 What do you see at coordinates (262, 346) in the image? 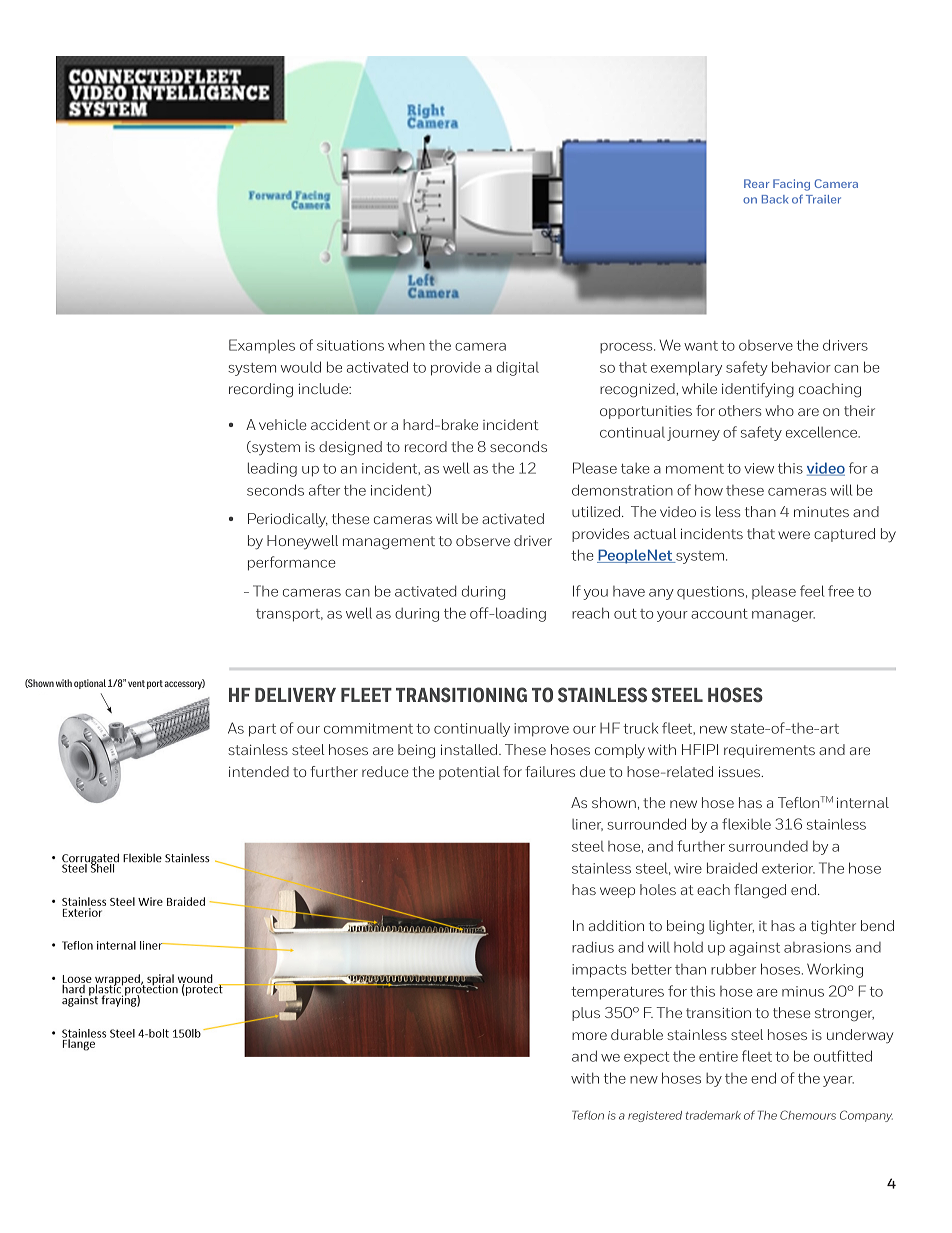
I see `Examples` at bounding box center [262, 346].
